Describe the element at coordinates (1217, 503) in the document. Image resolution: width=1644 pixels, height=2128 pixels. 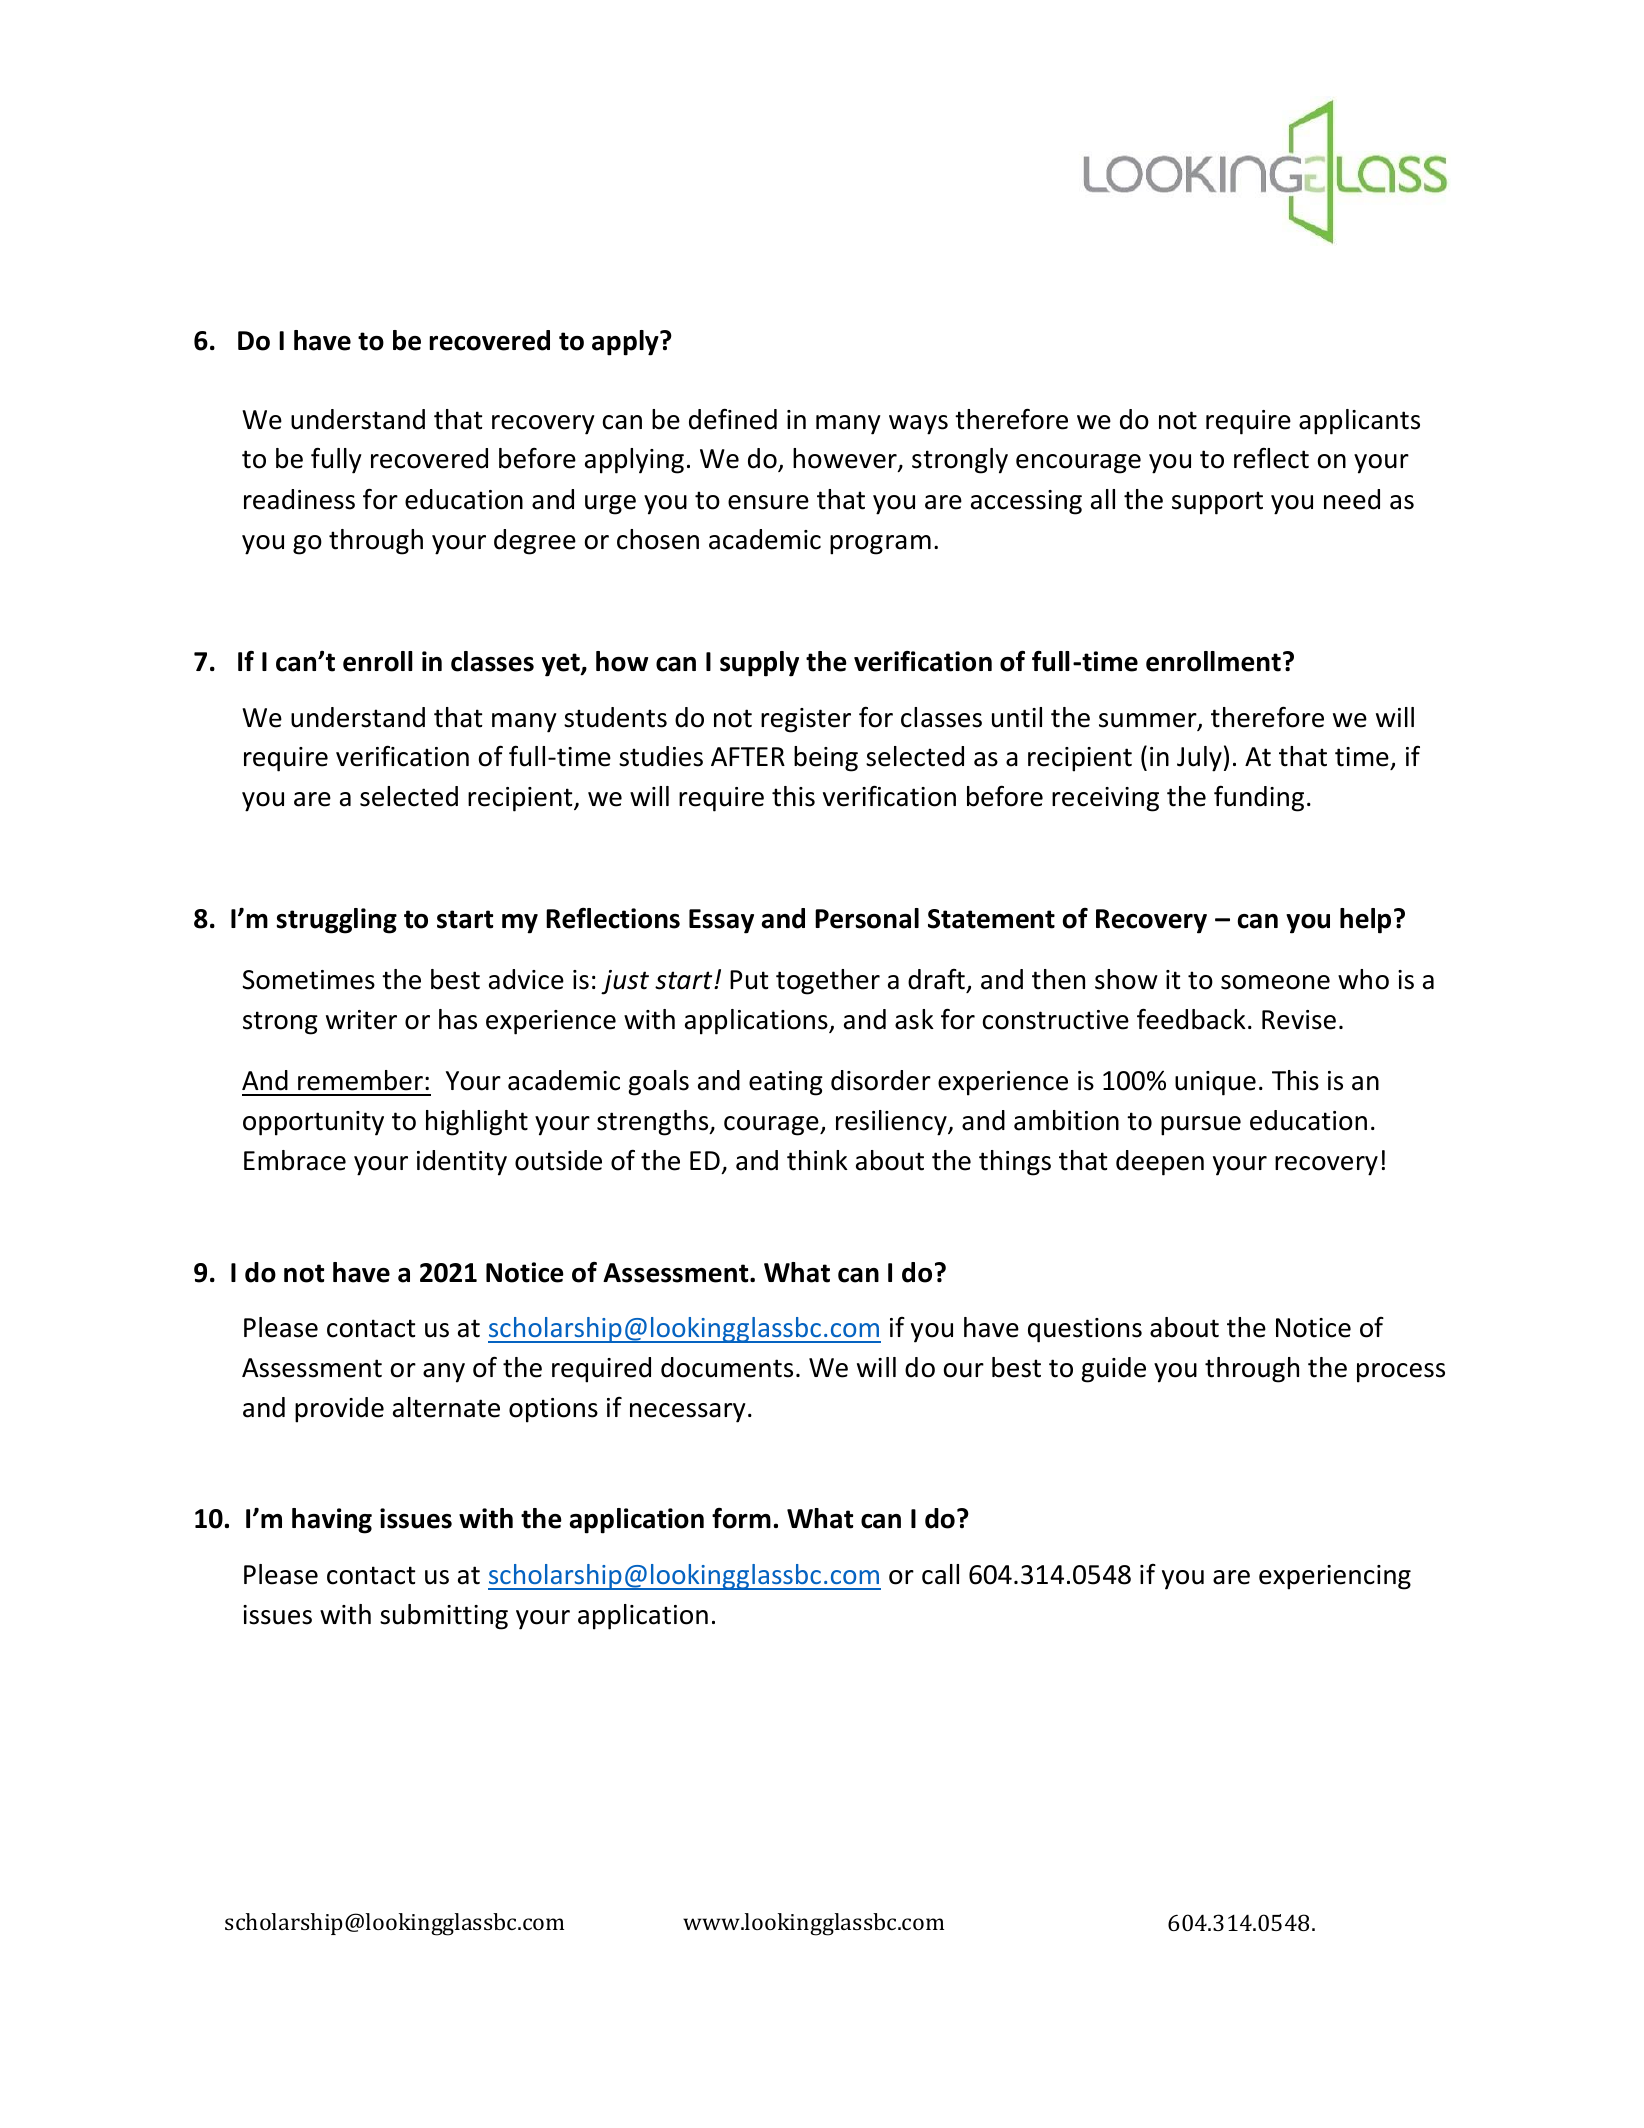
I see `support` at that location.
